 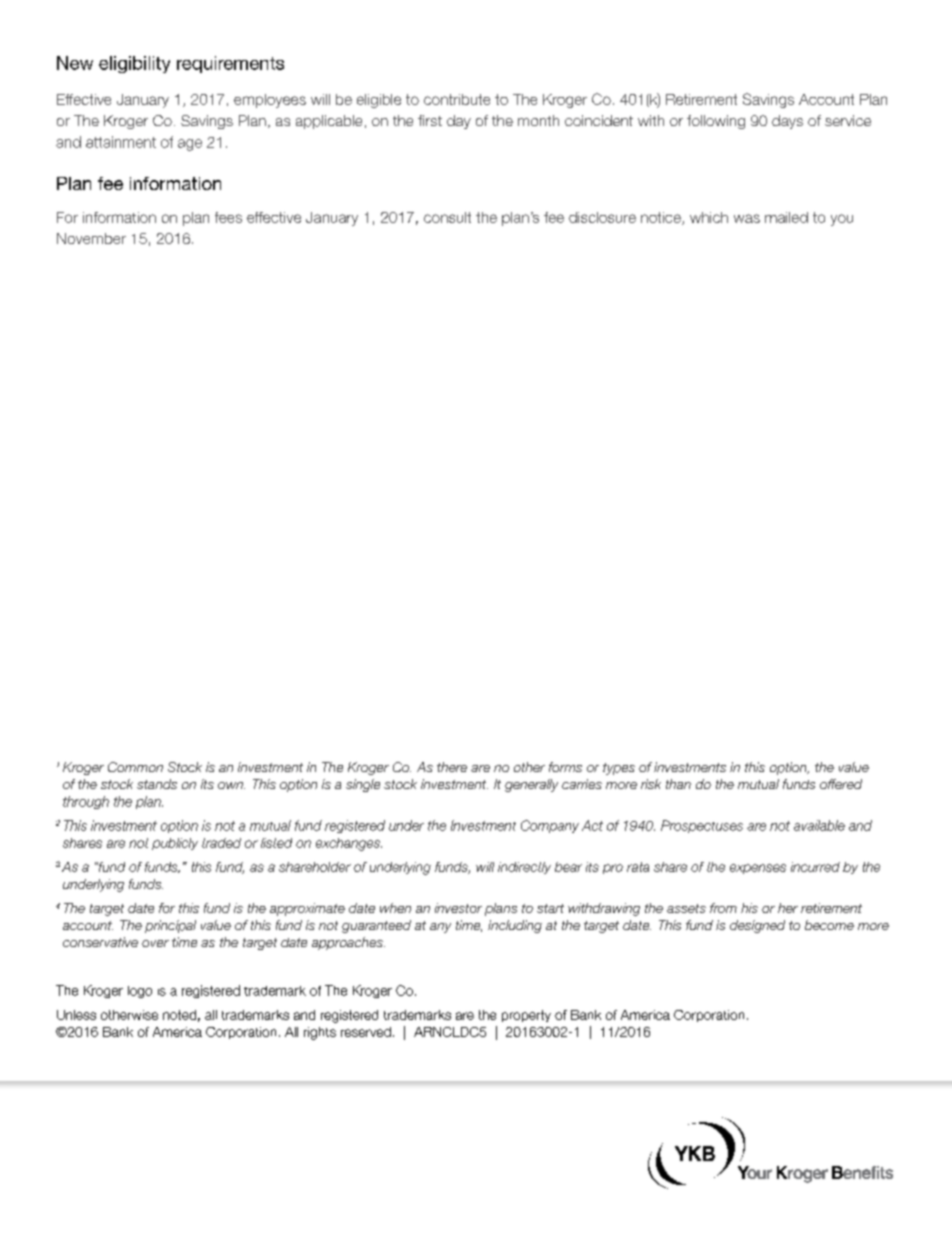 What do you see at coordinates (787, 122) in the screenshot?
I see `days` at bounding box center [787, 122].
